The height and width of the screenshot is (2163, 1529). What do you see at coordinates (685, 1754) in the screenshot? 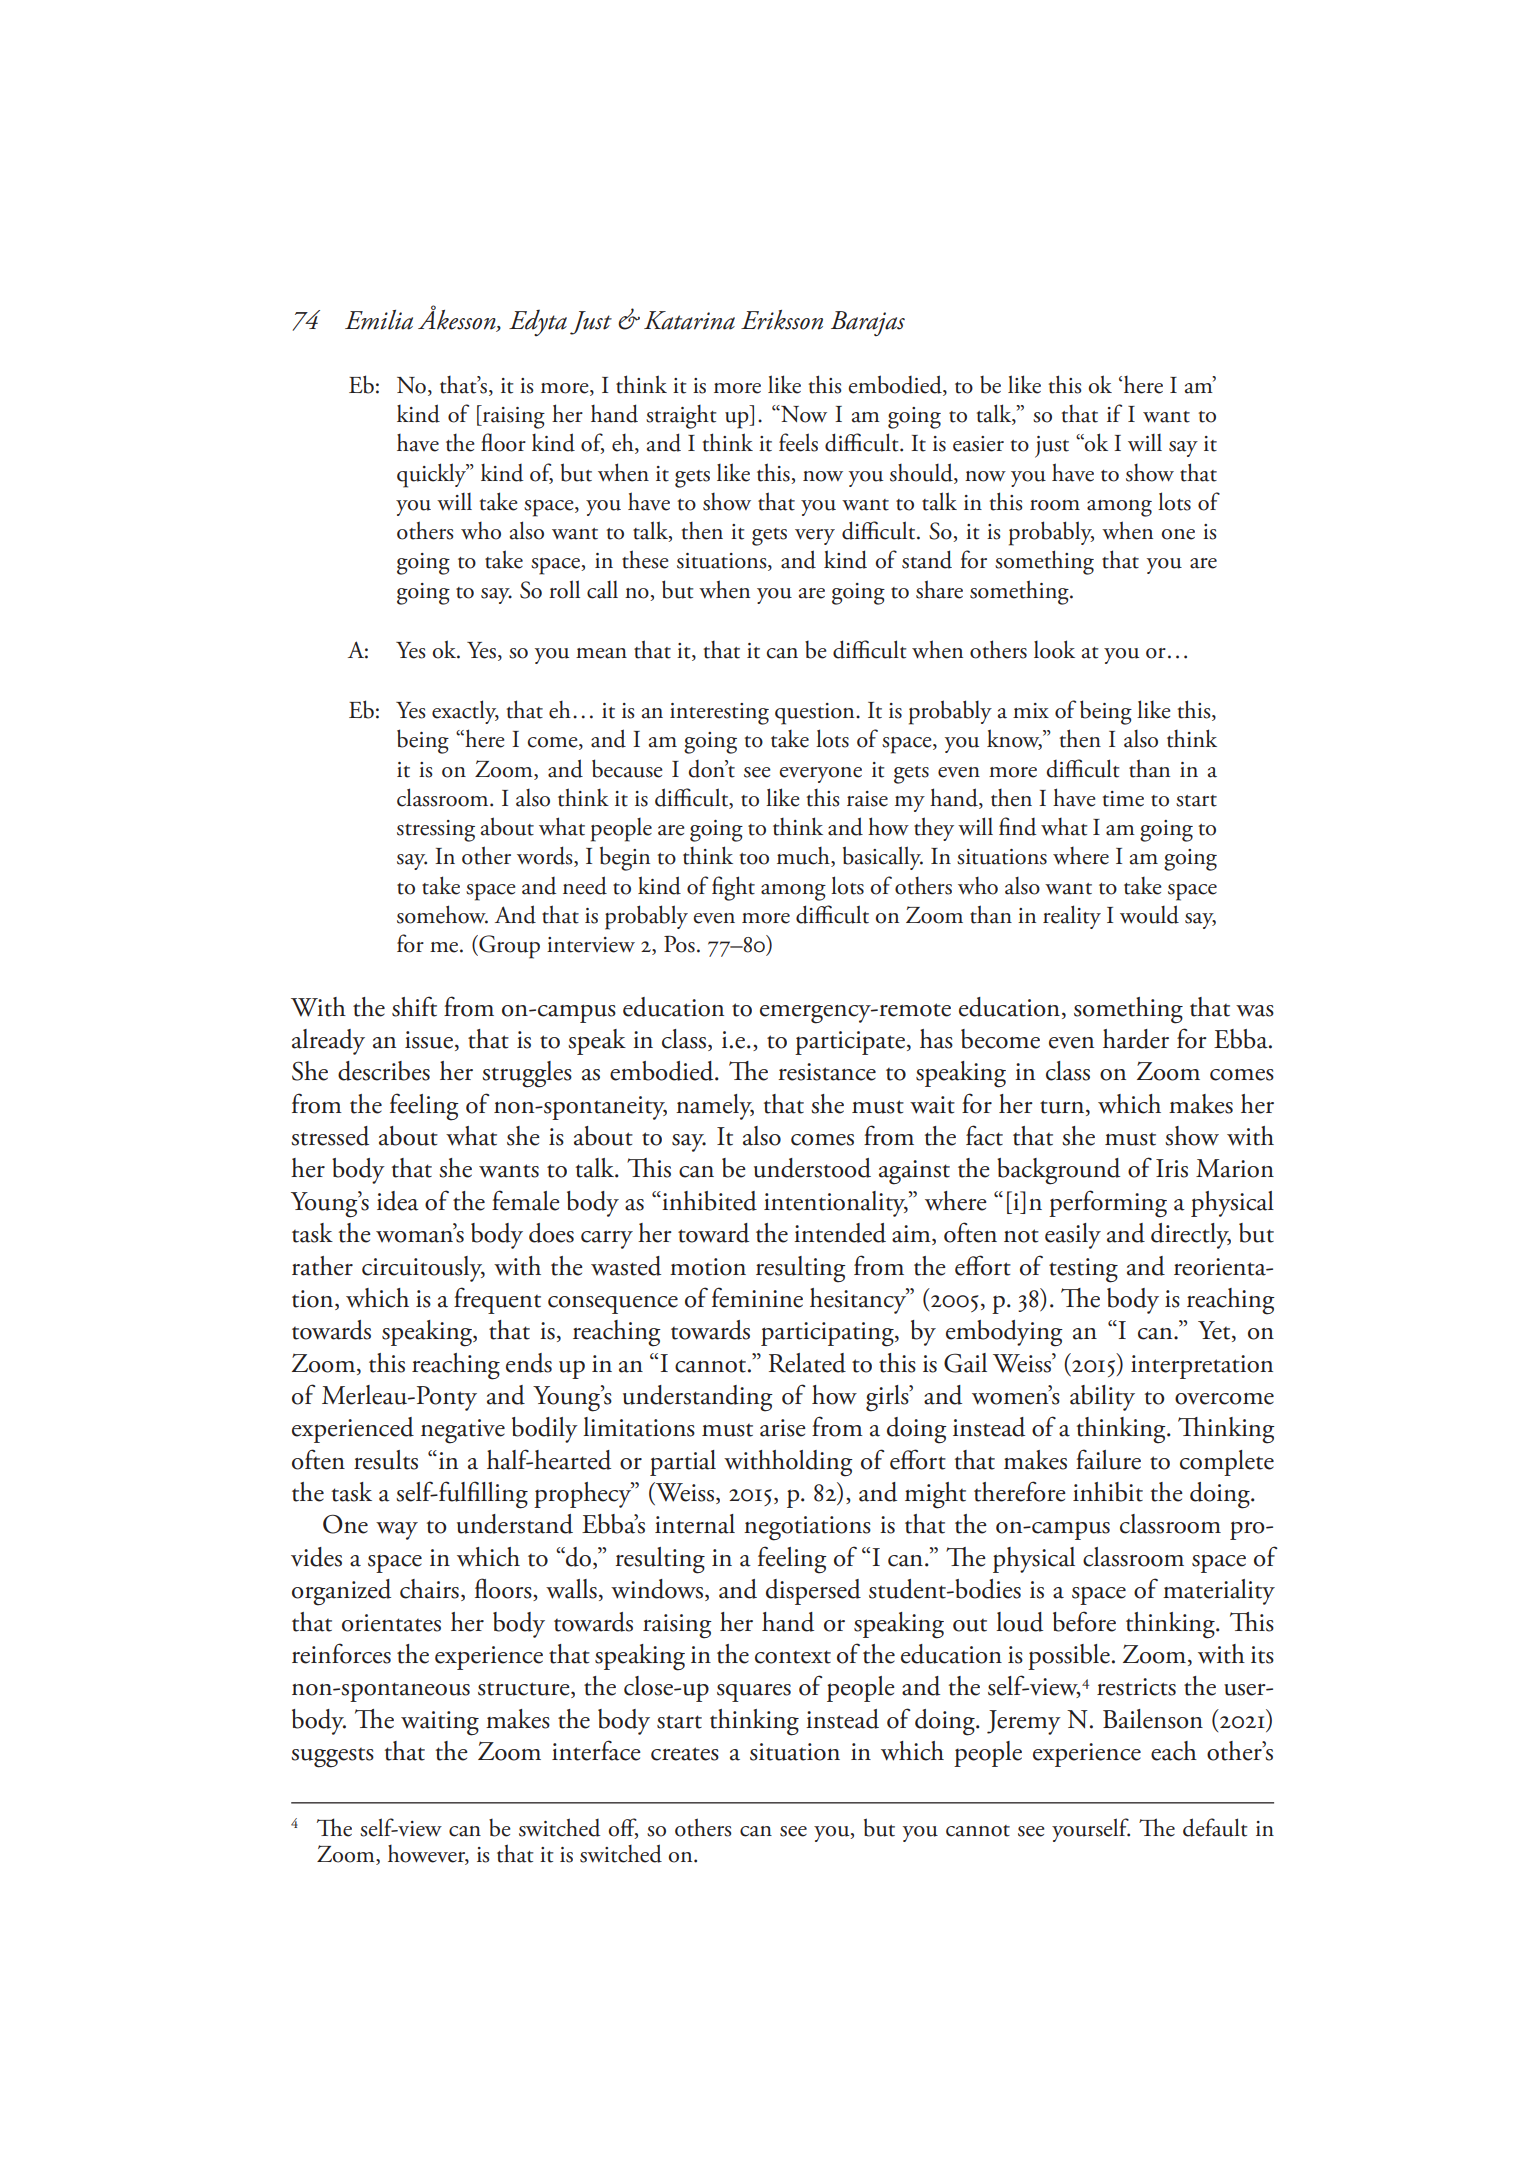
I see `creates` at bounding box center [685, 1754].
